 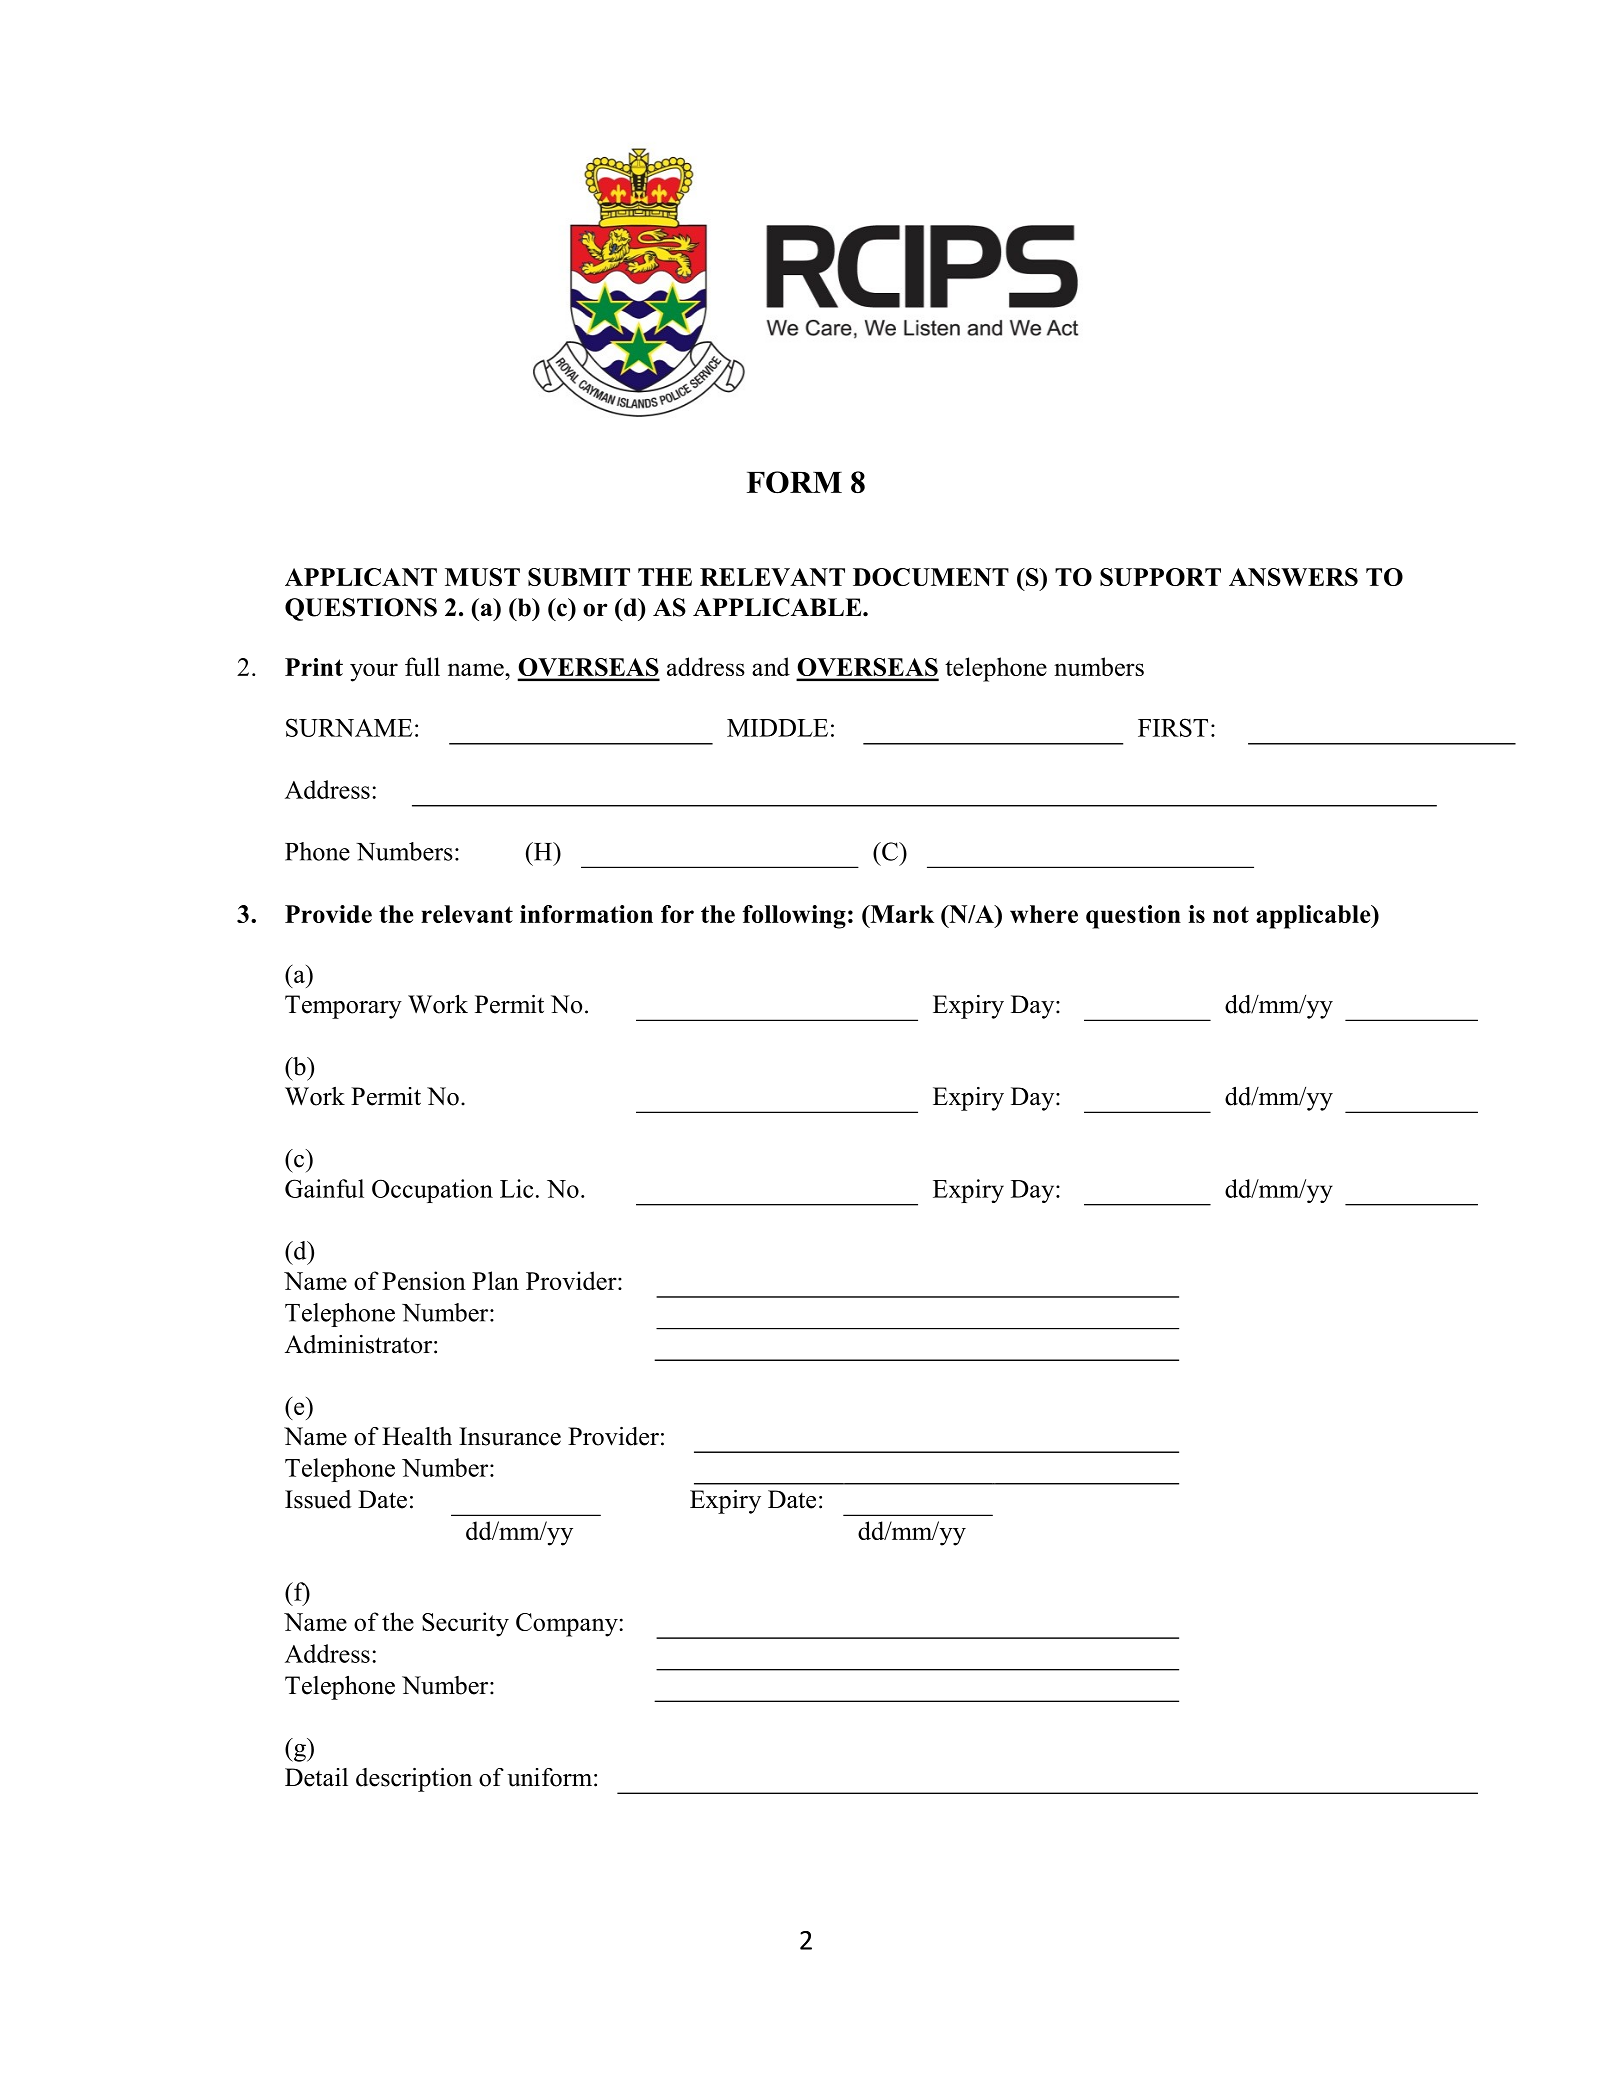 I want to click on Pension, so click(x=424, y=1280).
